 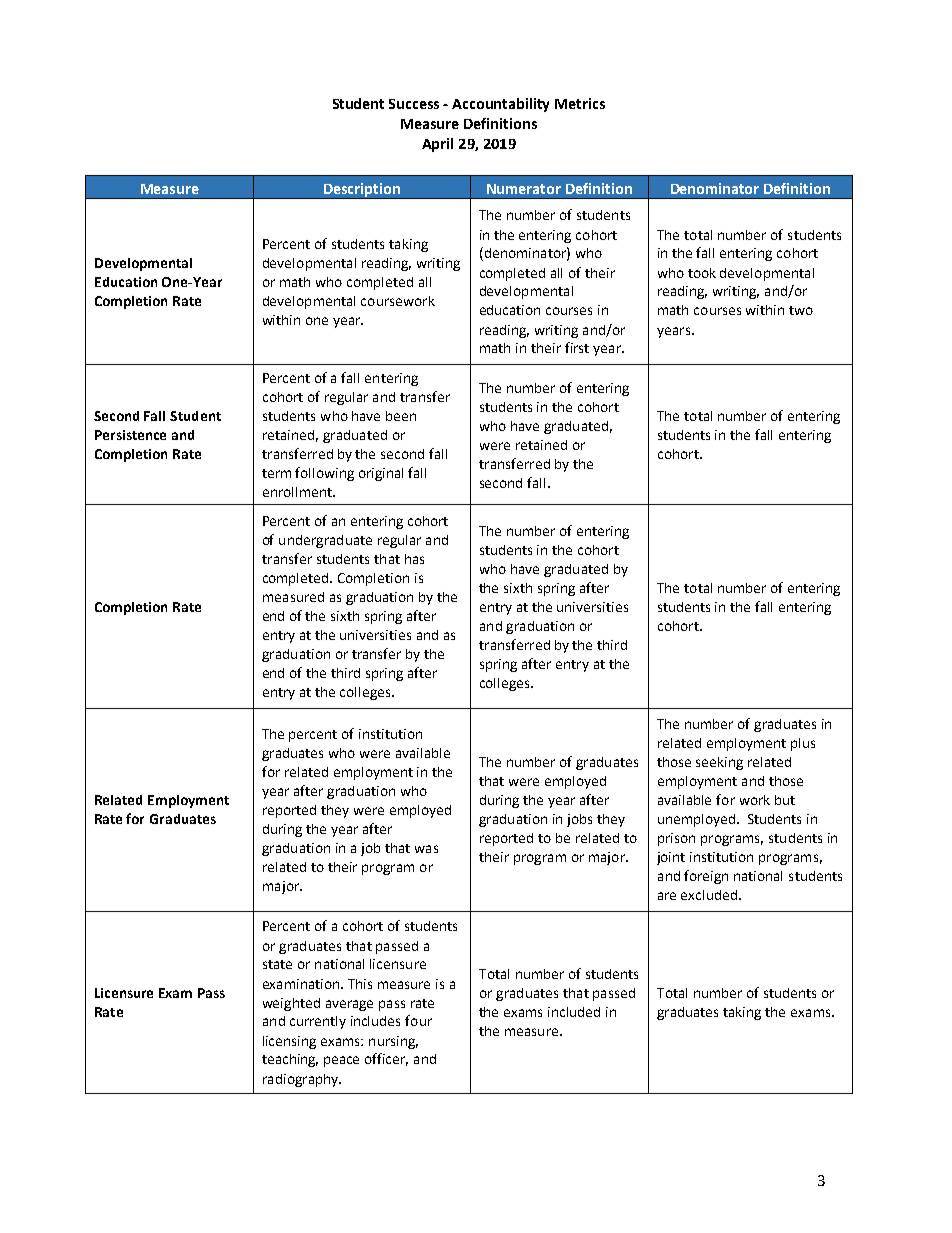 What do you see at coordinates (426, 849) in the page?
I see `was` at bounding box center [426, 849].
